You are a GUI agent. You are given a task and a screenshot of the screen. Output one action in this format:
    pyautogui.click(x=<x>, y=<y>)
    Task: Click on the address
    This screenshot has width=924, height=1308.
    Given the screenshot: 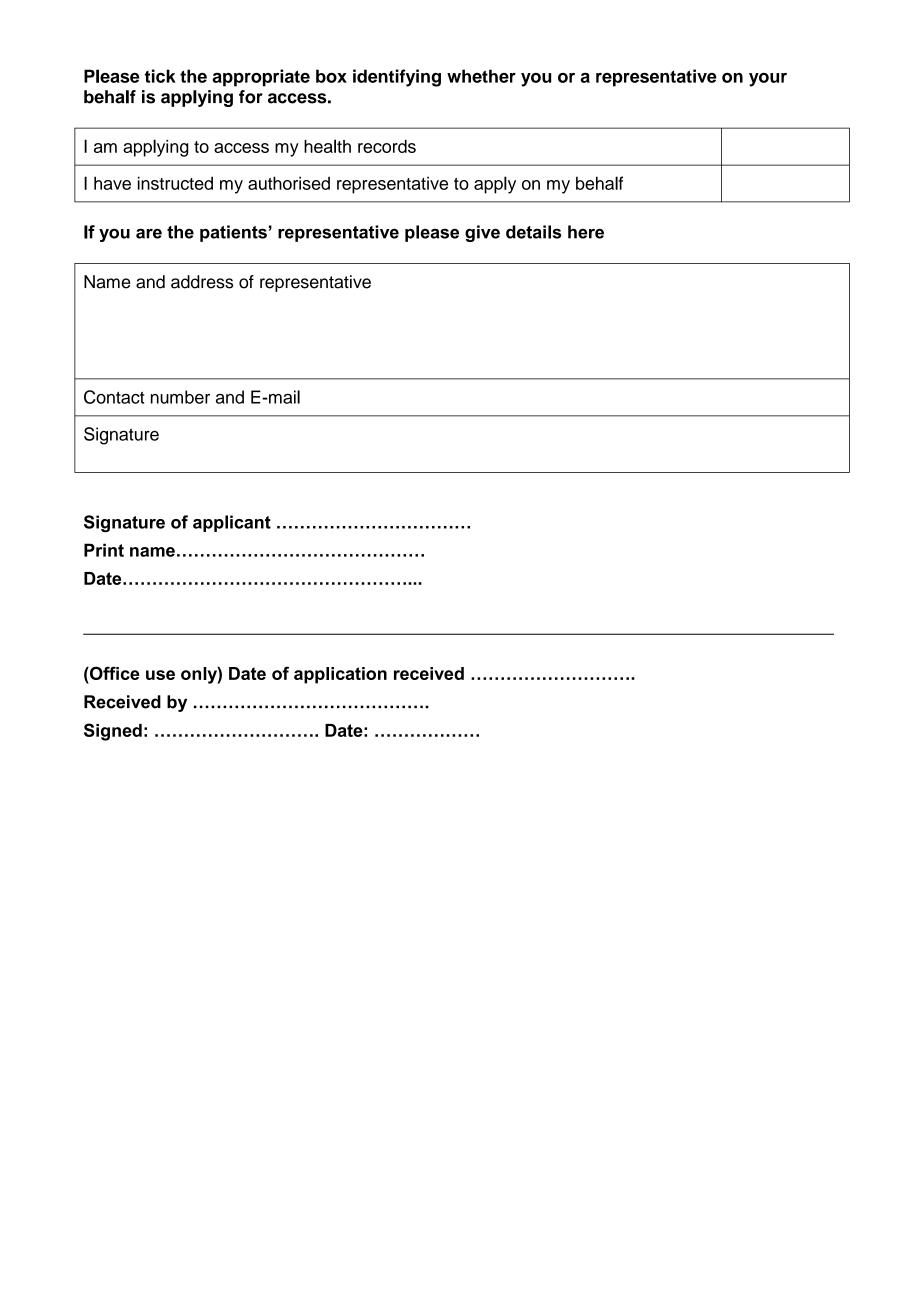 What is the action you would take?
    pyautogui.click(x=202, y=282)
